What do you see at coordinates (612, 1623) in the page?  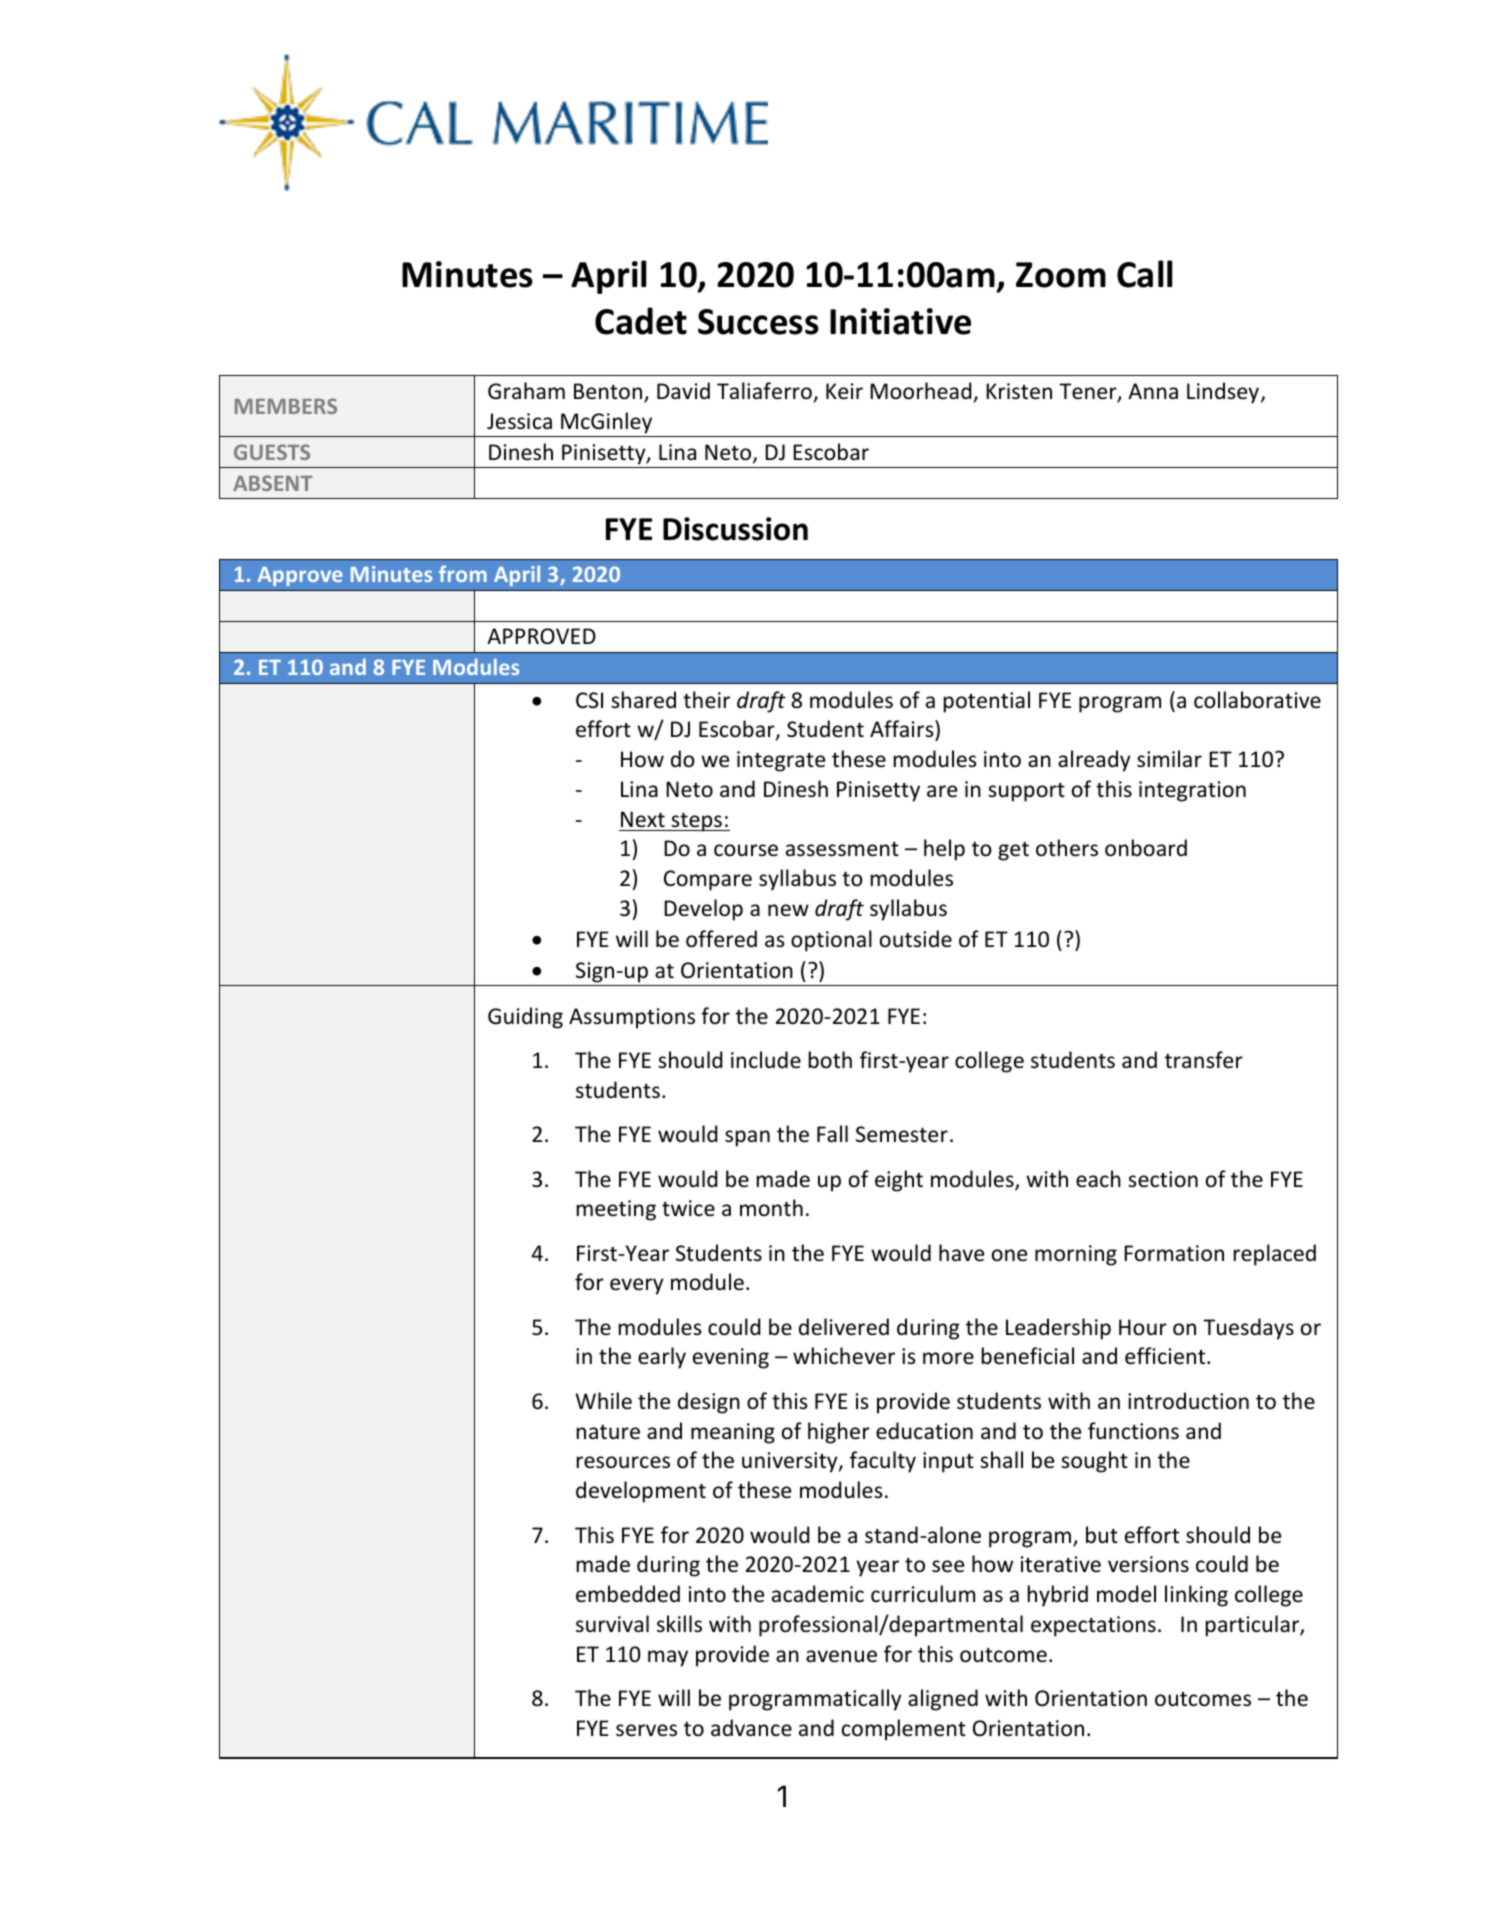 I see `survival` at bounding box center [612, 1623].
